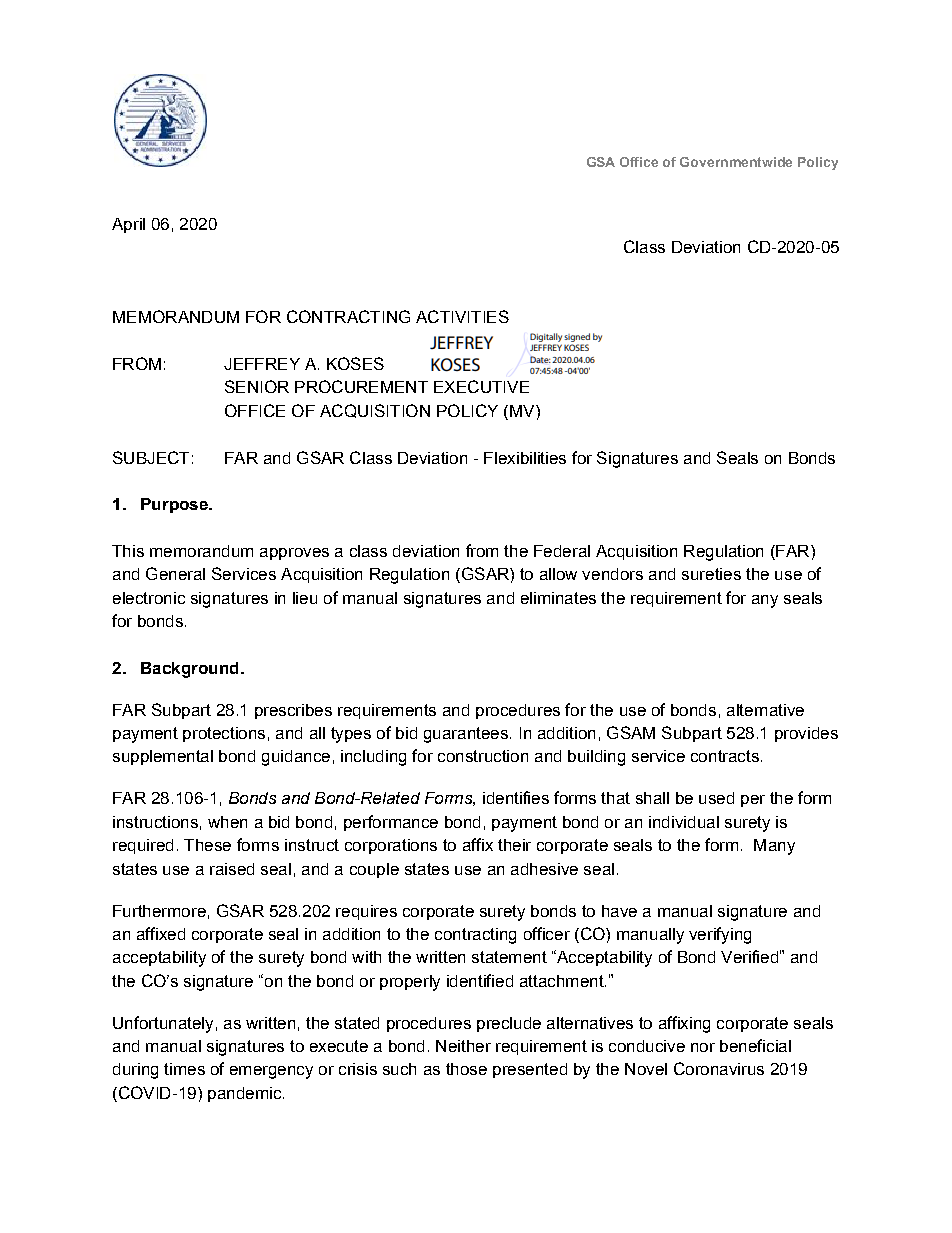 This screenshot has width=952, height=1233. Describe the element at coordinates (128, 225) in the screenshot. I see `April` at that location.
